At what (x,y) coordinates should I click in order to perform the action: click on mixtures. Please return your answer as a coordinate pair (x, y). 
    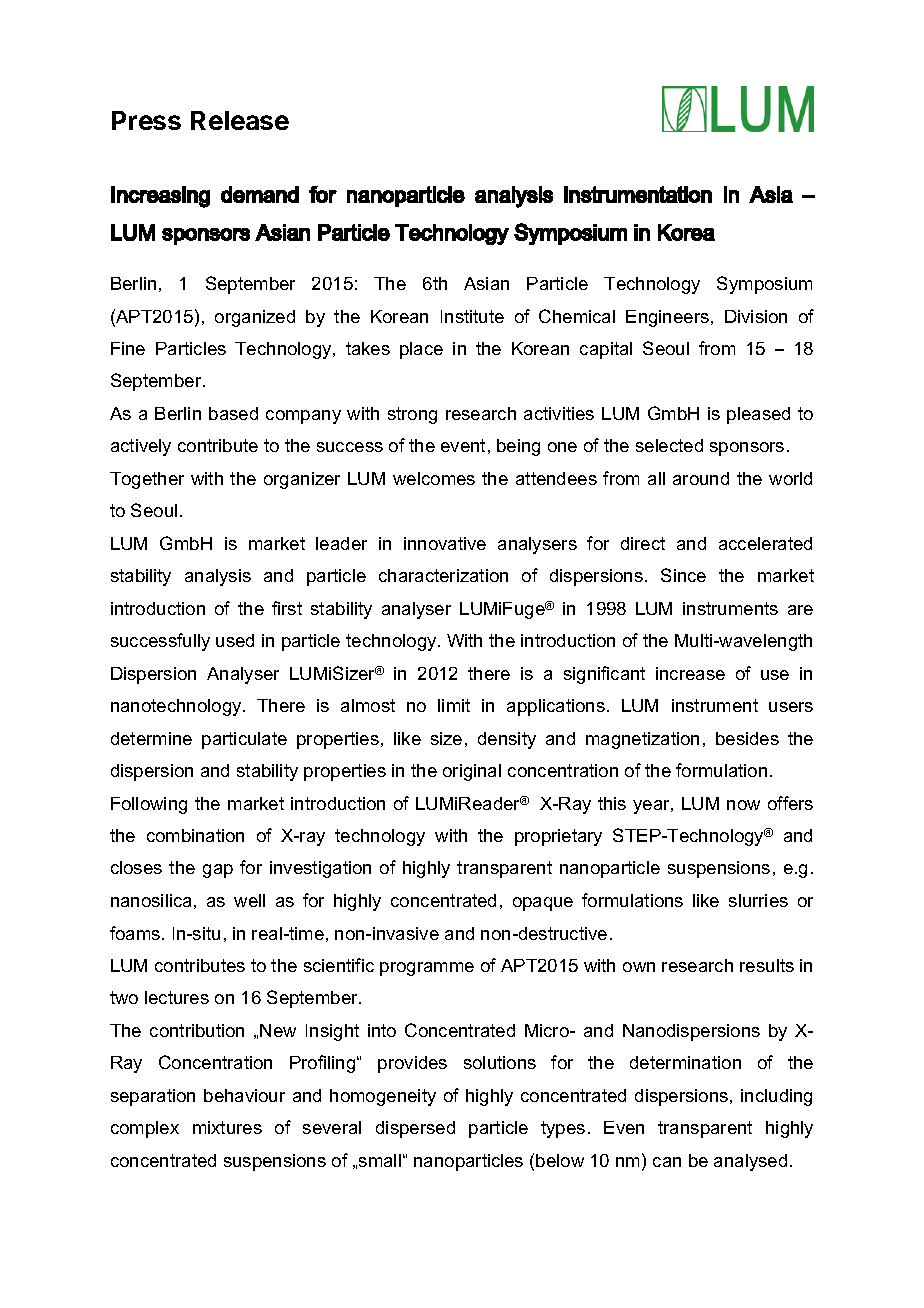
    Looking at the image, I should click on (227, 1127).
